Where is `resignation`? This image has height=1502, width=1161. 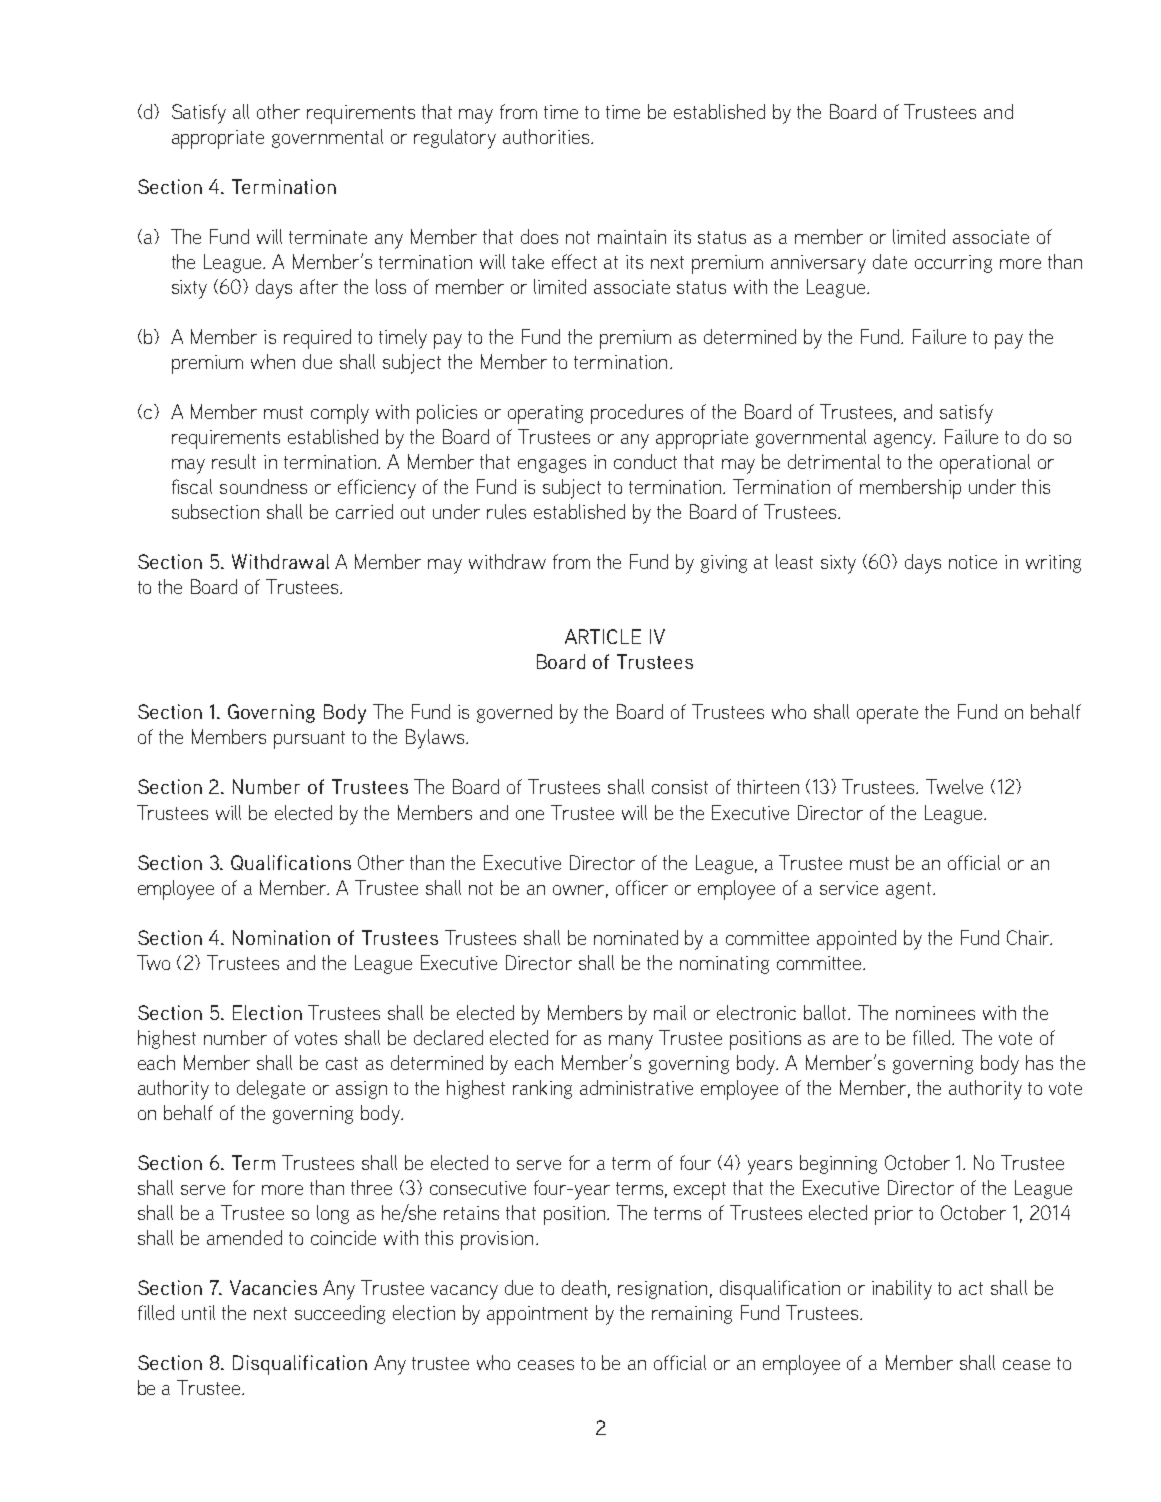 resignation is located at coordinates (662, 1290).
